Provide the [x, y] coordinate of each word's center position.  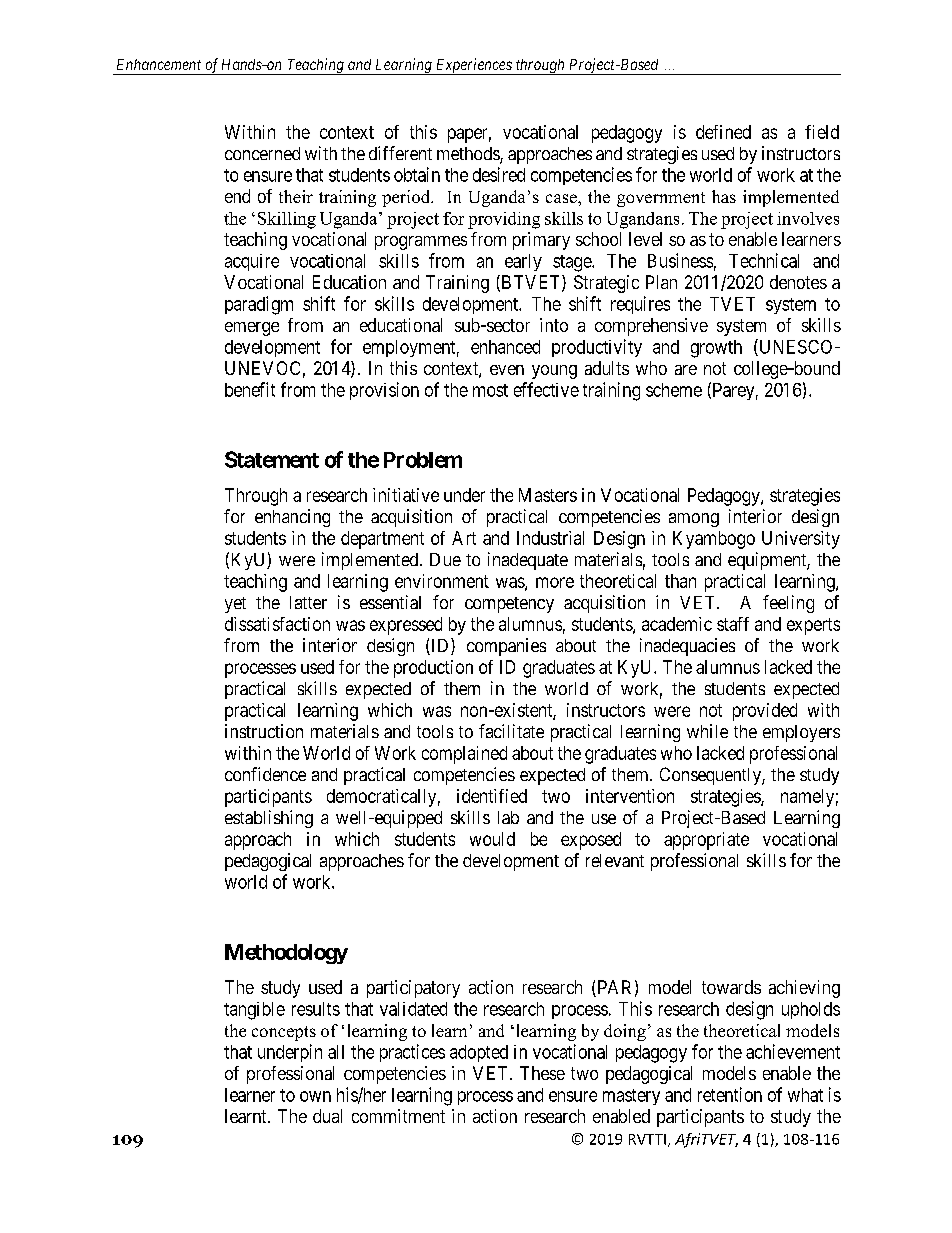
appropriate [706, 841]
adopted [479, 1053]
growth [716, 349]
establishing [269, 819]
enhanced [505, 347]
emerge [252, 329]
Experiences [474, 66]
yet [235, 605]
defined [723, 132]
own [315, 1096]
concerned [262, 153]
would [492, 839]
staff [733, 624]
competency [509, 605]
